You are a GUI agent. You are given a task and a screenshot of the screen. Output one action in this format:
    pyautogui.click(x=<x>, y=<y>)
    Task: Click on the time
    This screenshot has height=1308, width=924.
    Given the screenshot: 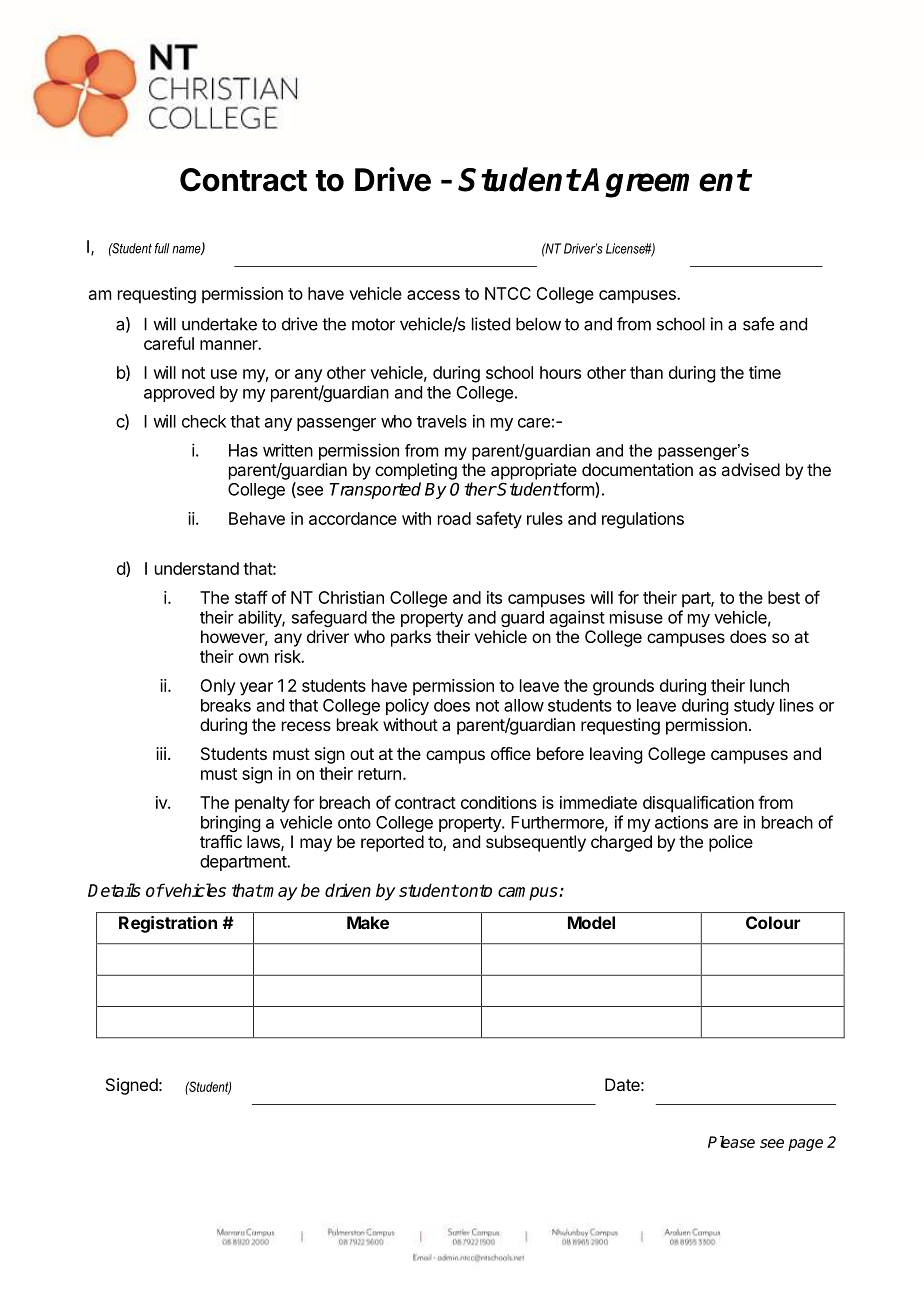 What is the action you would take?
    pyautogui.click(x=765, y=372)
